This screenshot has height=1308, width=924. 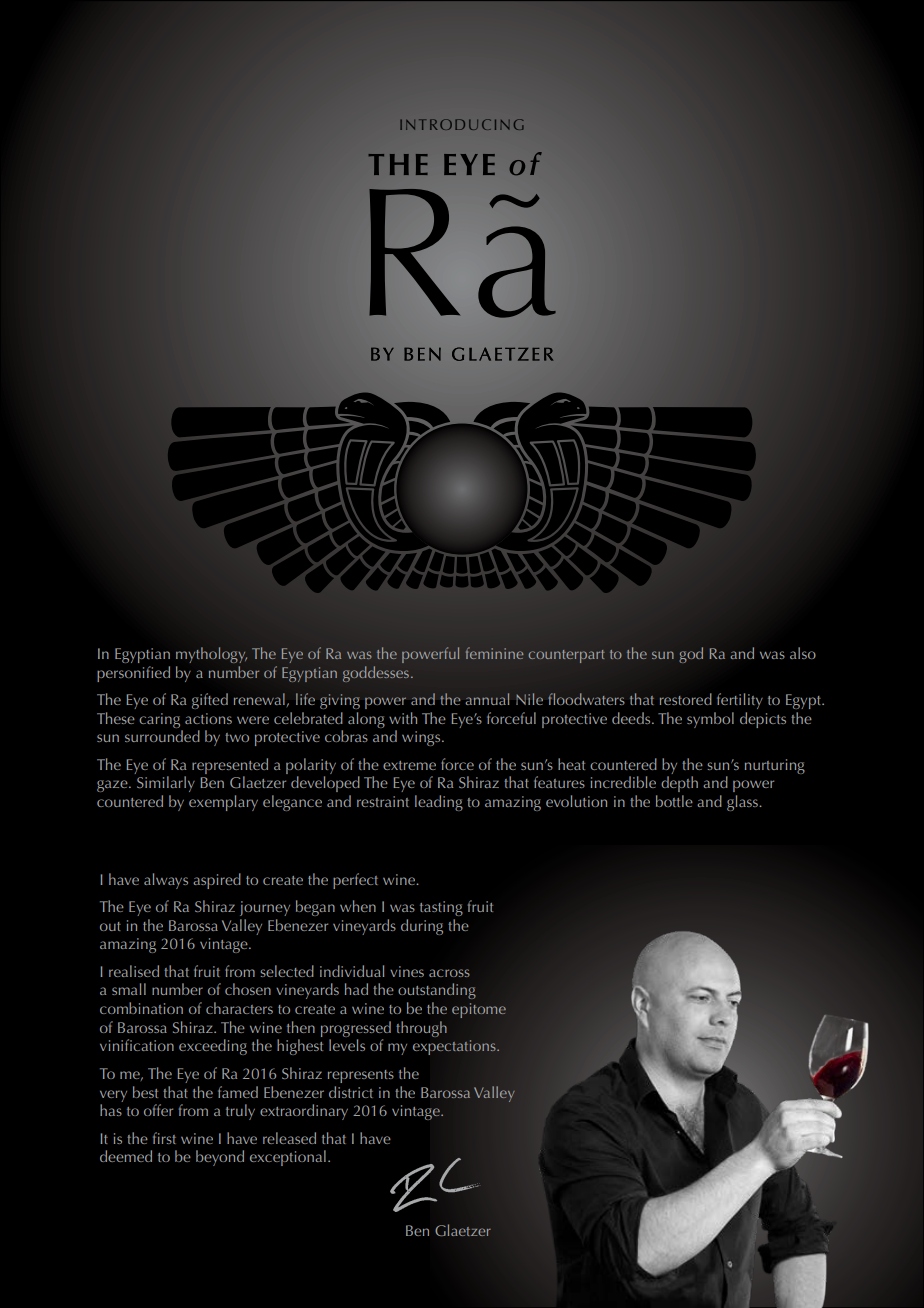 What do you see at coordinates (566, 656) in the screenshot?
I see `counterpart` at bounding box center [566, 656].
